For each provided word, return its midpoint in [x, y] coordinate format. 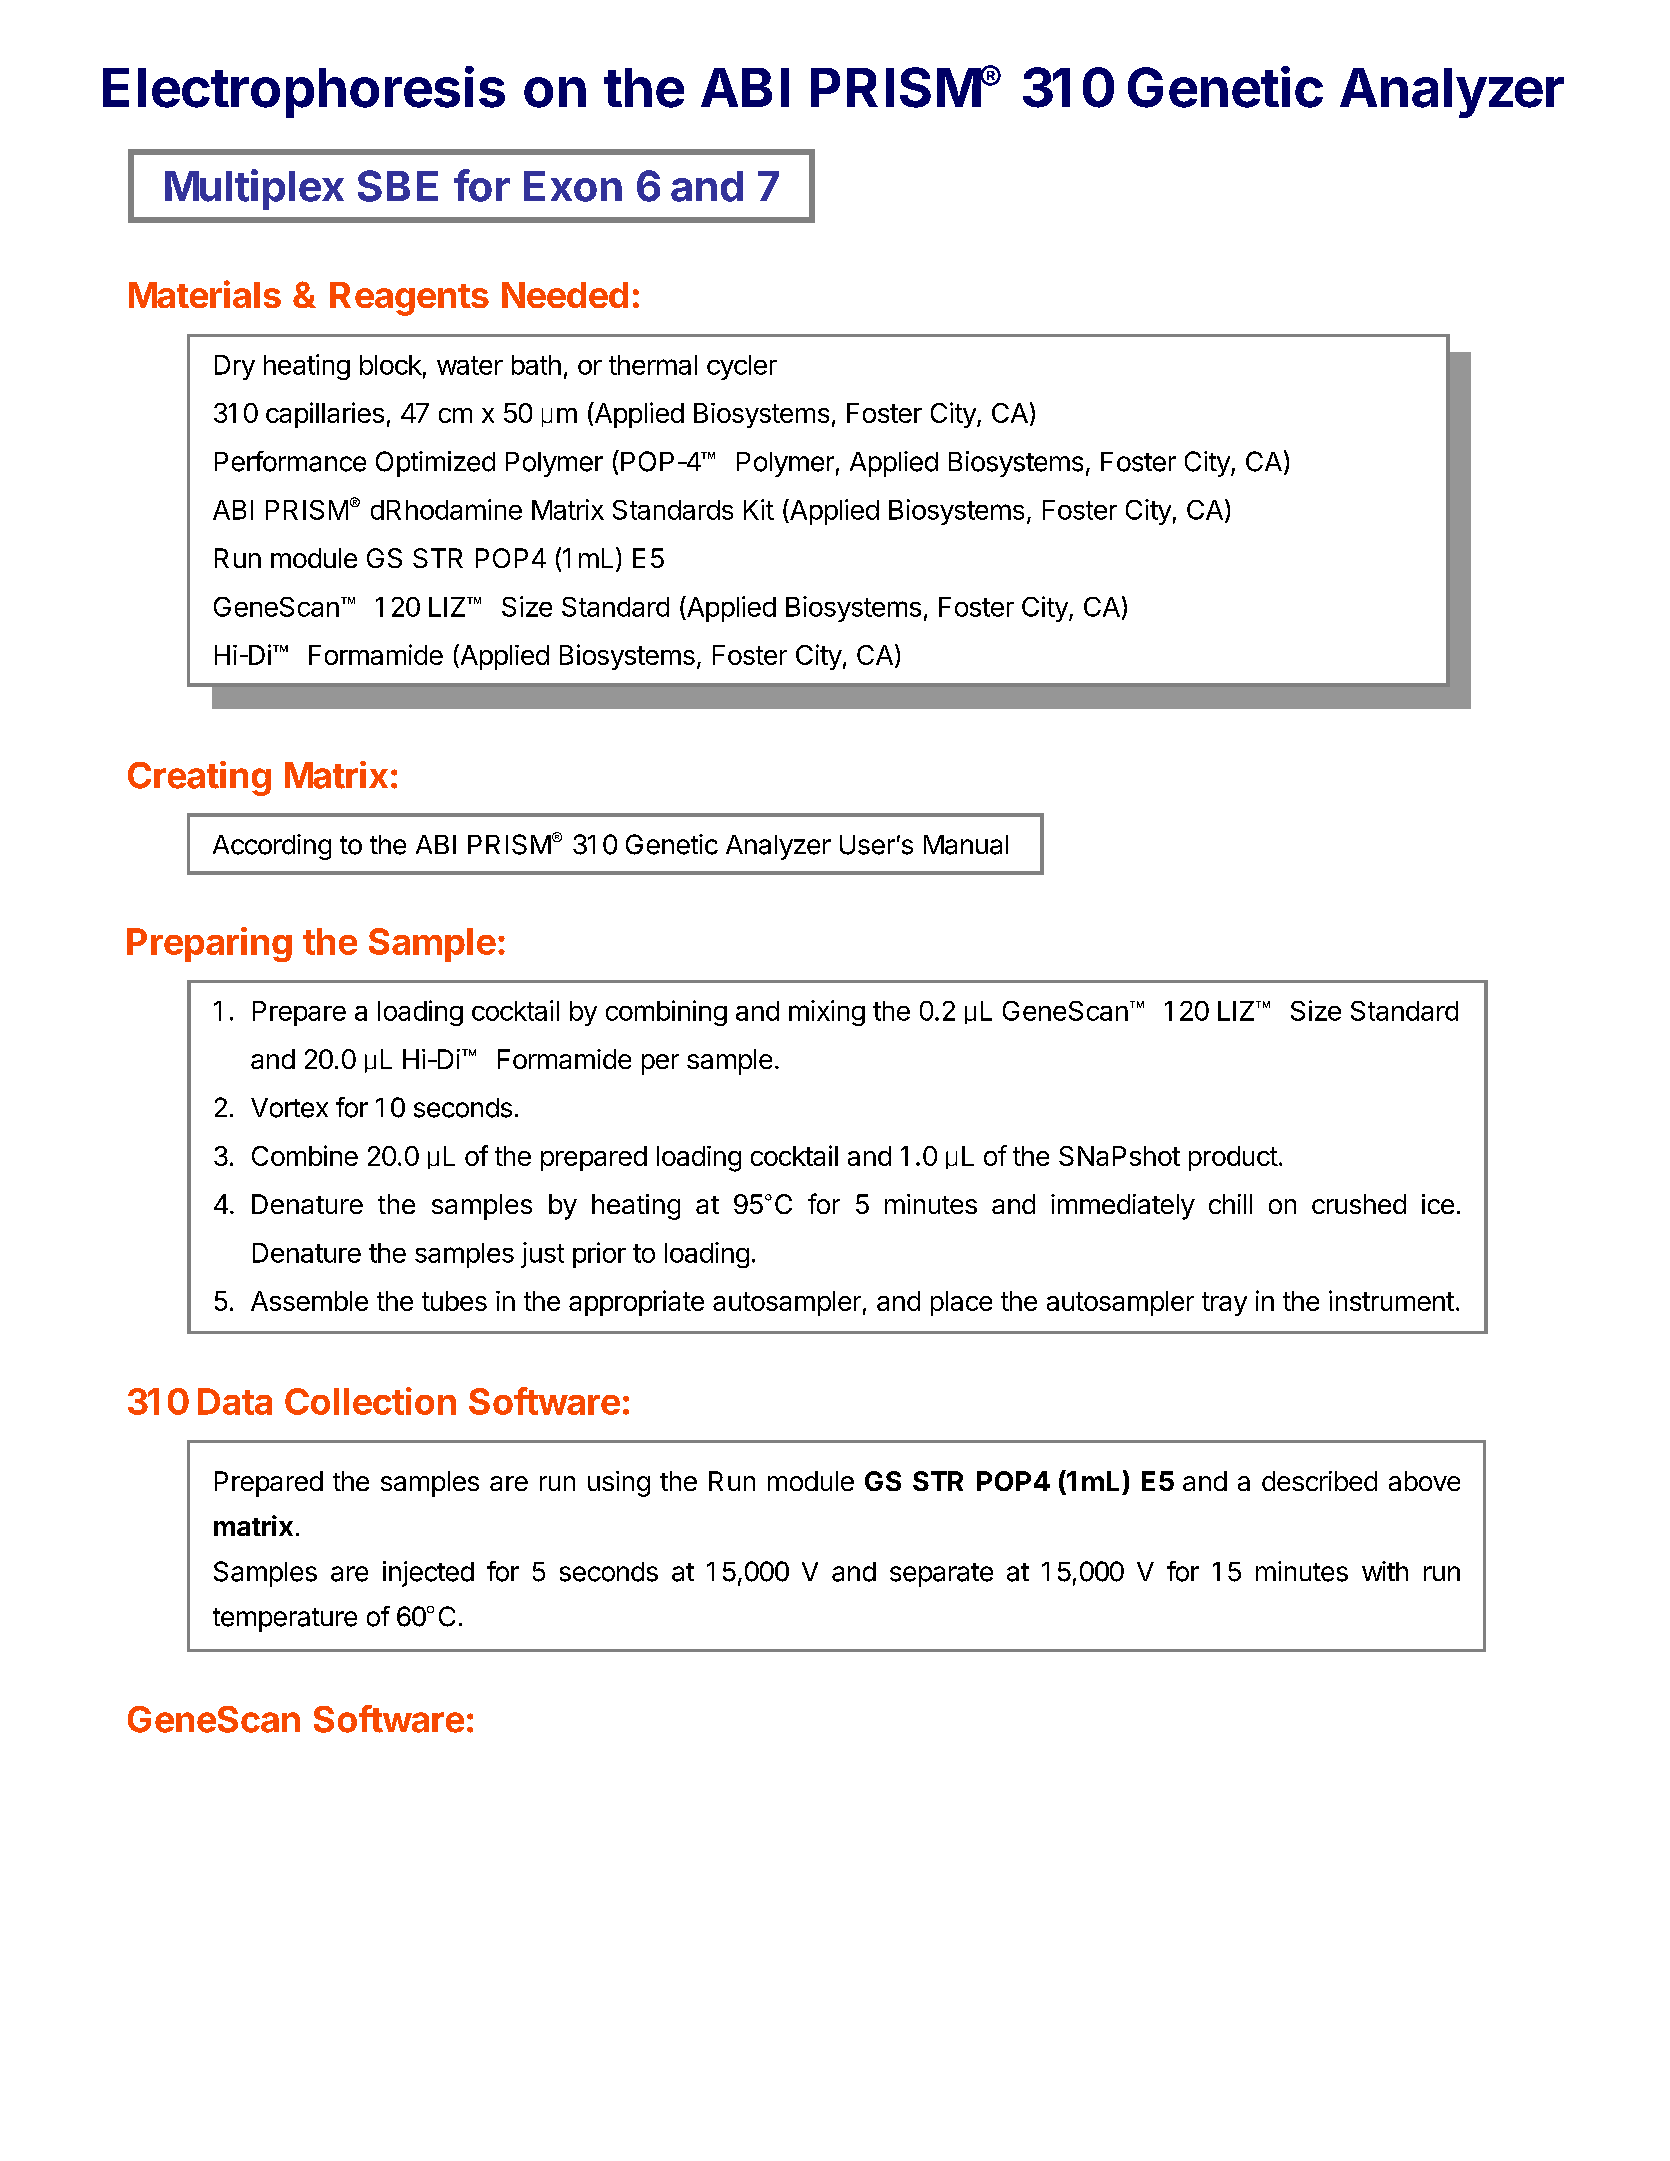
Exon [573, 186]
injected [428, 1574]
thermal [653, 365]
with [1385, 1571]
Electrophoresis [304, 92]
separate [941, 1575]
